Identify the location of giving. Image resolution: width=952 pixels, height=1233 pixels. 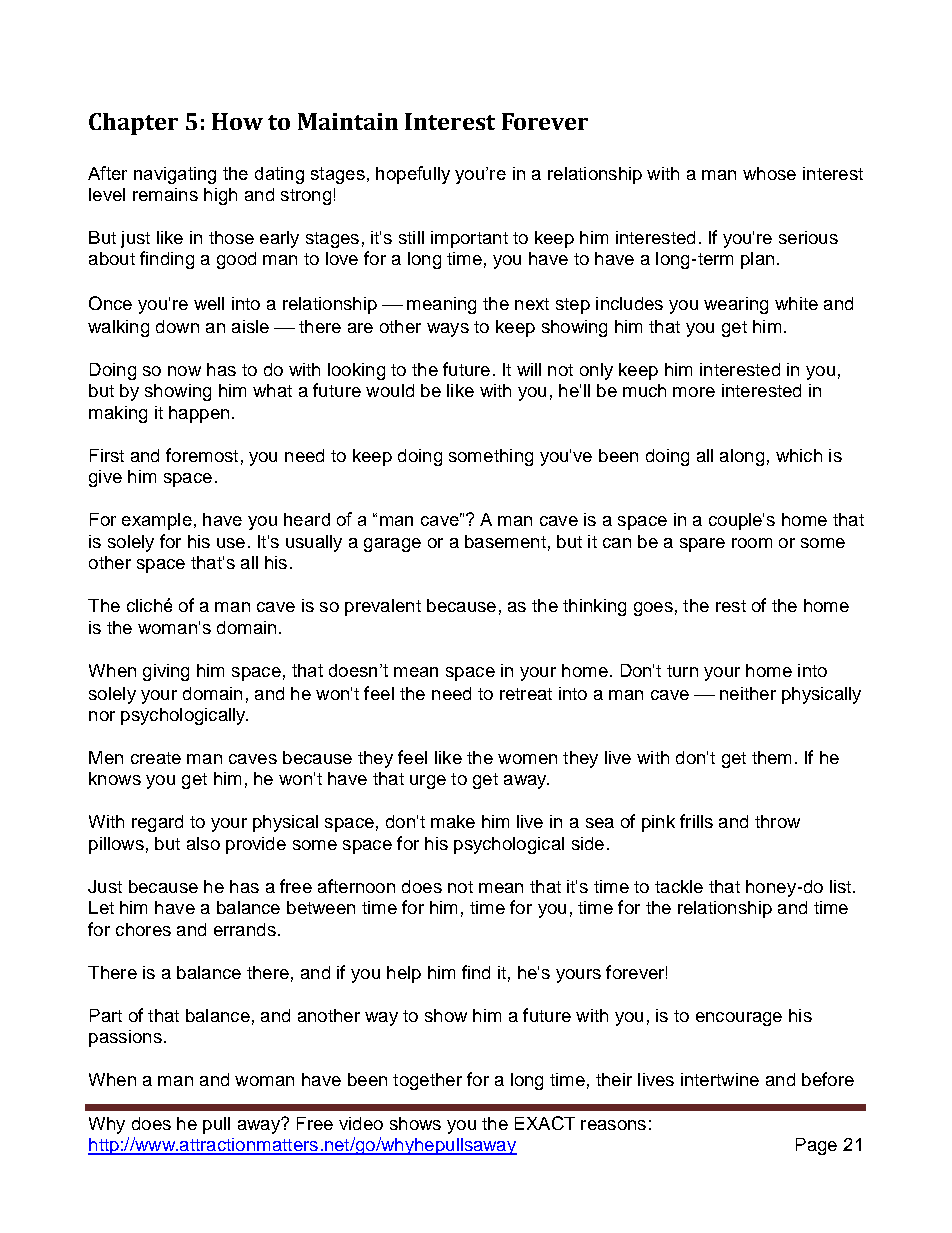
(166, 672).
